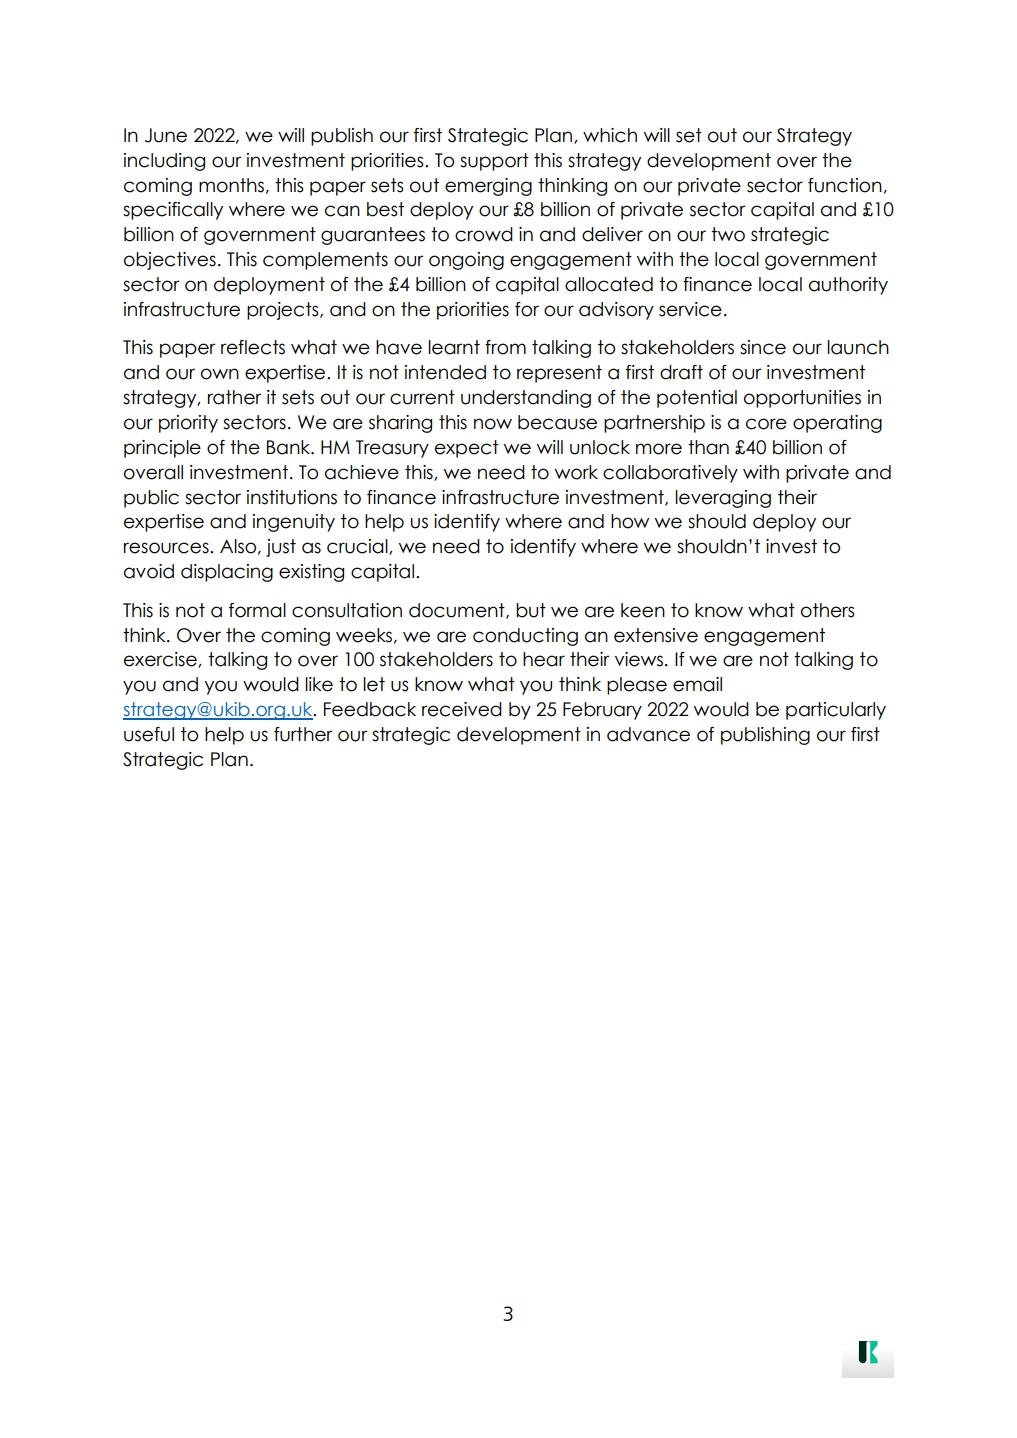  Describe the element at coordinates (836, 711) in the image. I see `particularly` at that location.
